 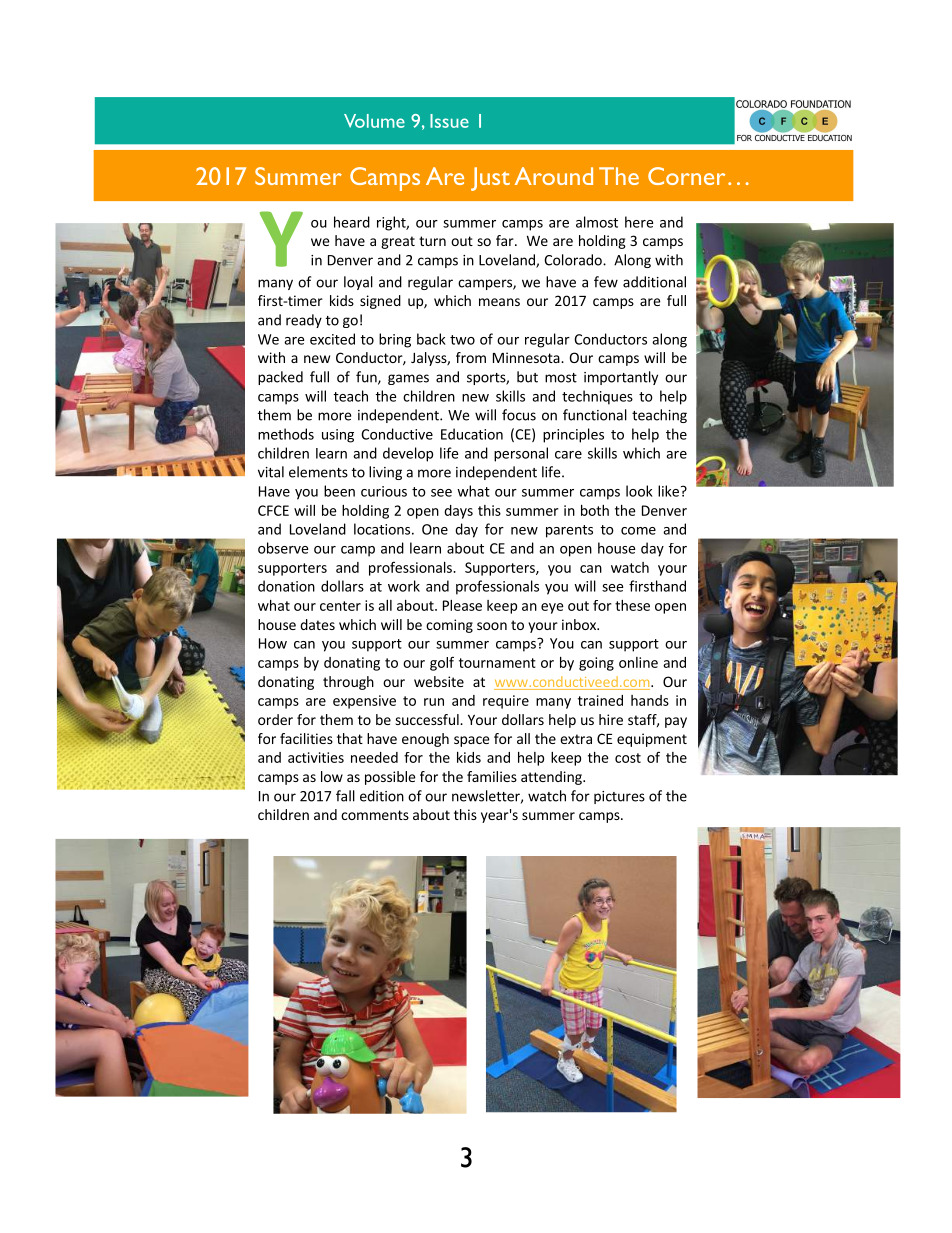 I want to click on families, so click(x=492, y=776).
